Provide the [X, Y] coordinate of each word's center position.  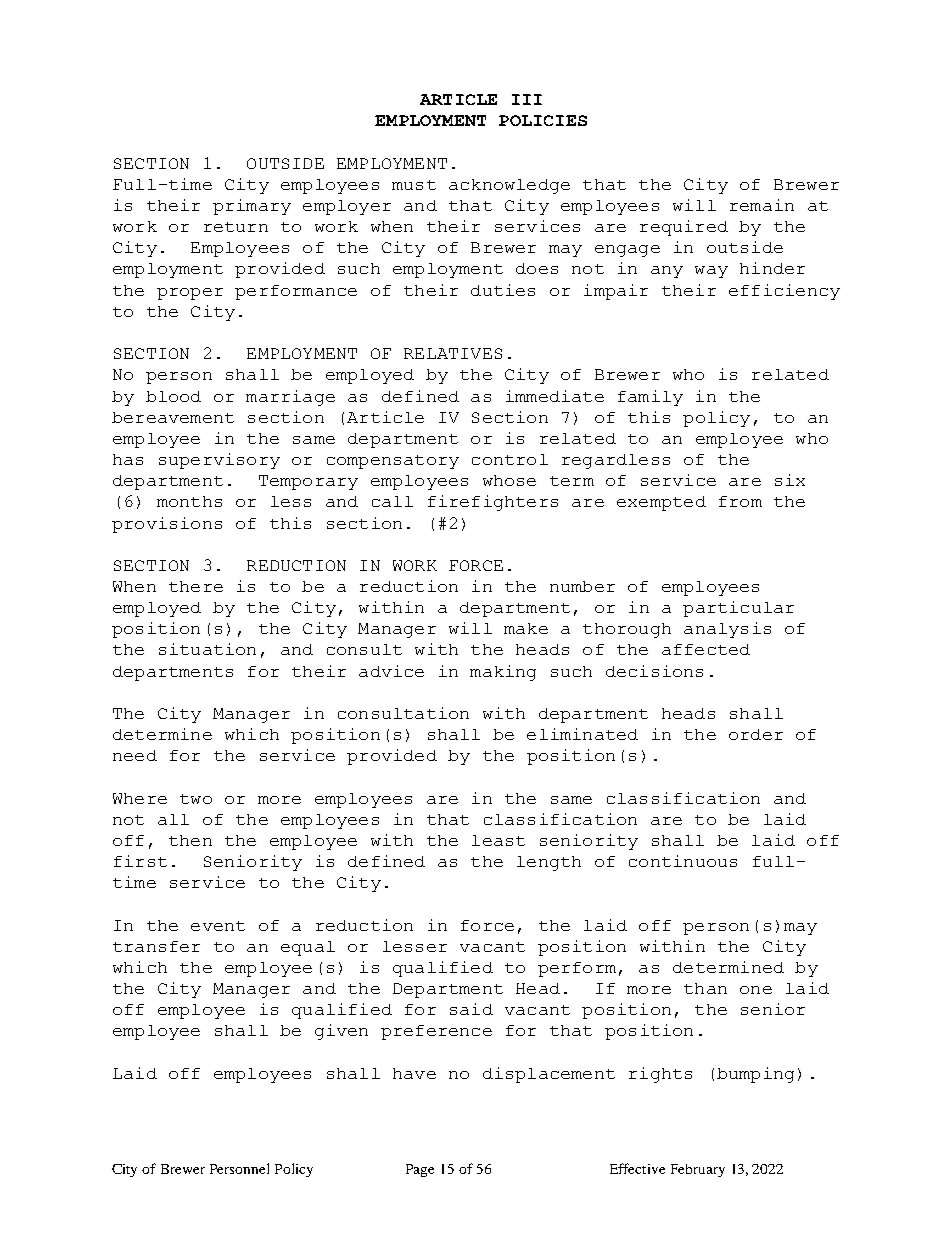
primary [252, 207]
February [698, 1170]
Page [420, 1170]
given [341, 1032]
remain [762, 205]
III [527, 99]
